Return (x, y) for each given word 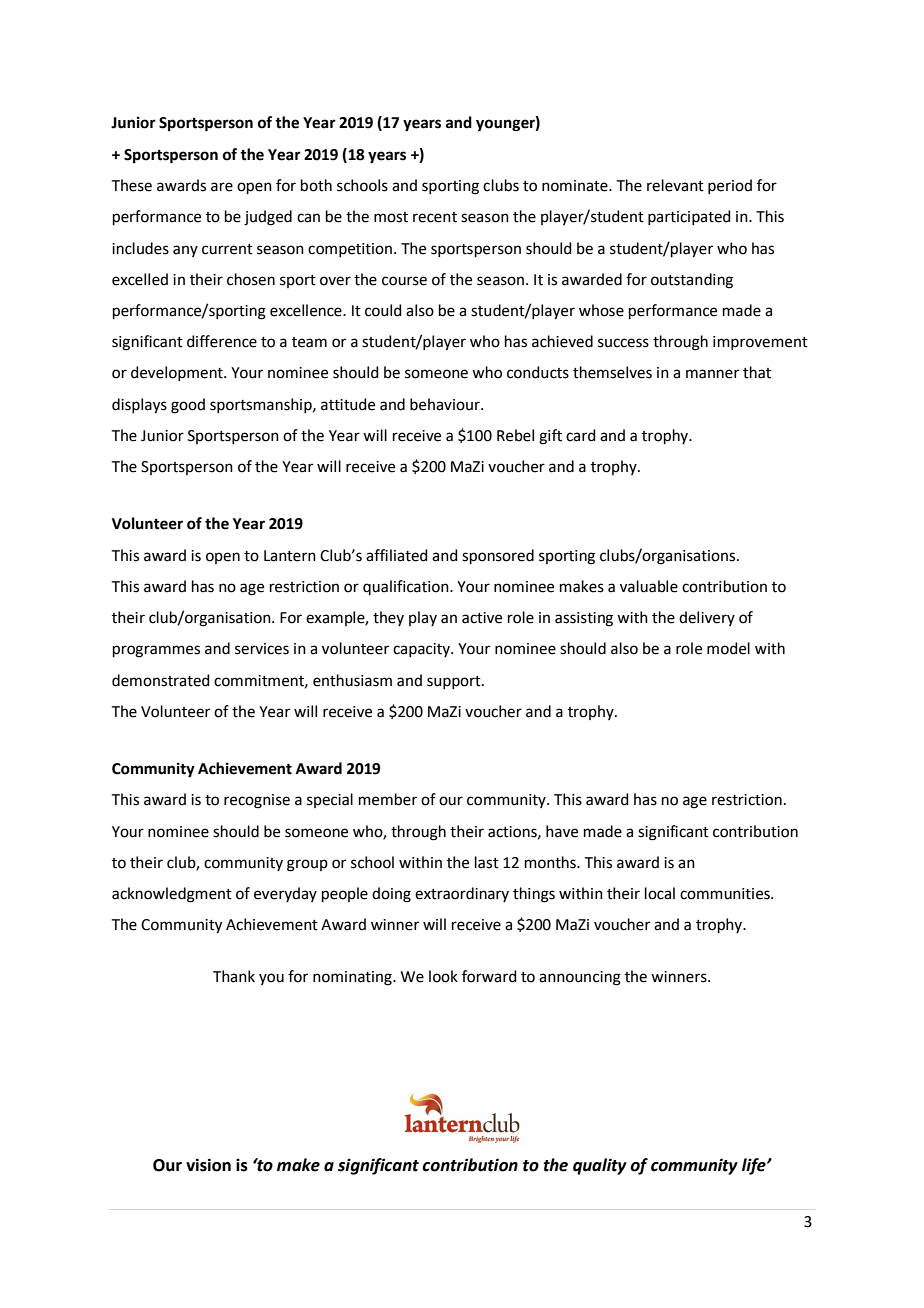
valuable (649, 586)
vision (208, 1165)
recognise (257, 801)
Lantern (290, 556)
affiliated (397, 555)
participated (689, 217)
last (487, 862)
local (660, 893)
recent (435, 217)
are (222, 187)
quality (600, 1166)
